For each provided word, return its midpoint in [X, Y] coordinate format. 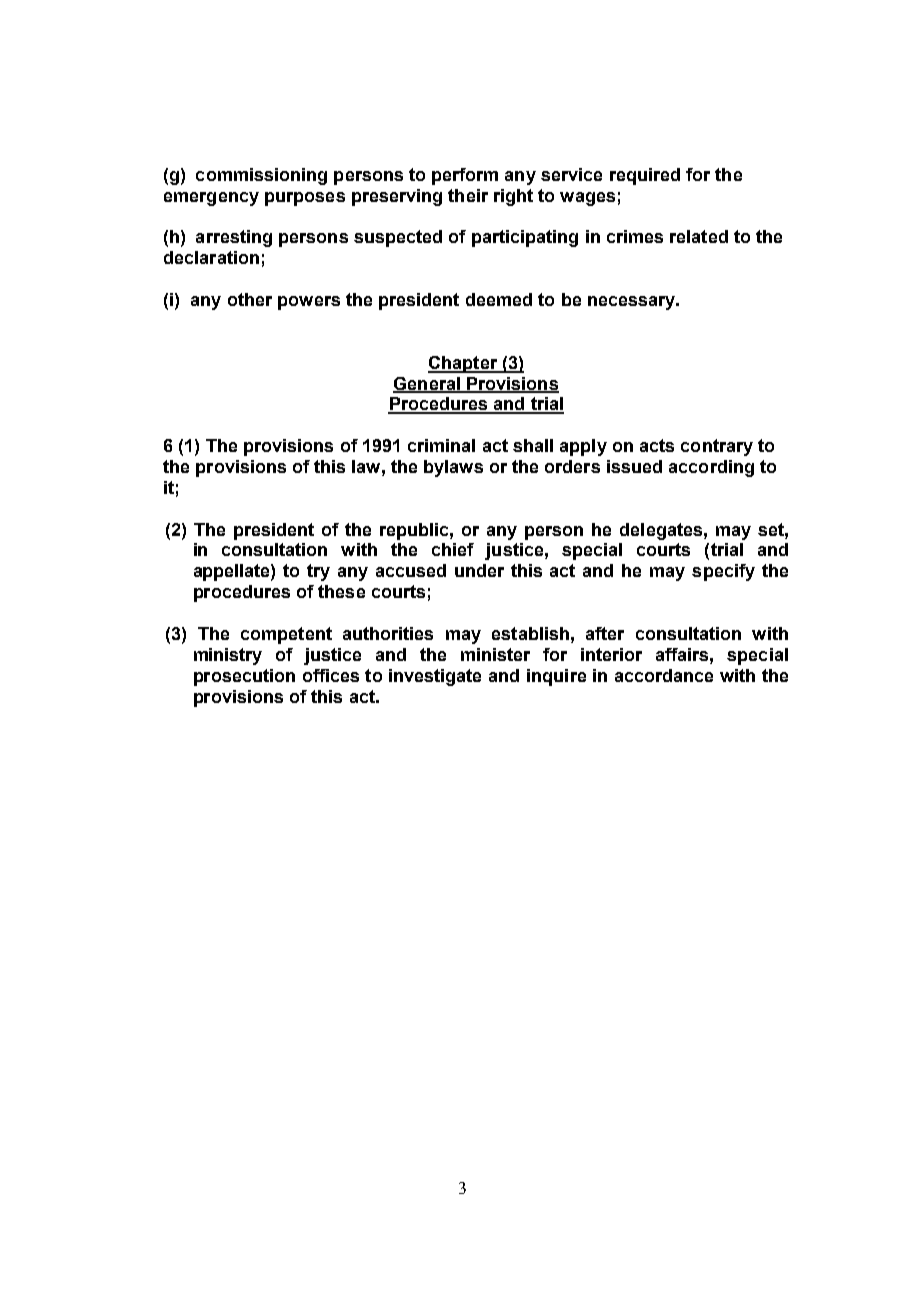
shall [533, 445]
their [468, 195]
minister [495, 654]
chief [453, 549]
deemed [499, 299]
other [250, 299]
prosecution [244, 677]
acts [657, 445]
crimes [635, 236]
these [341, 591]
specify [723, 572]
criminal [441, 445]
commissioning [261, 176]
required [645, 176]
